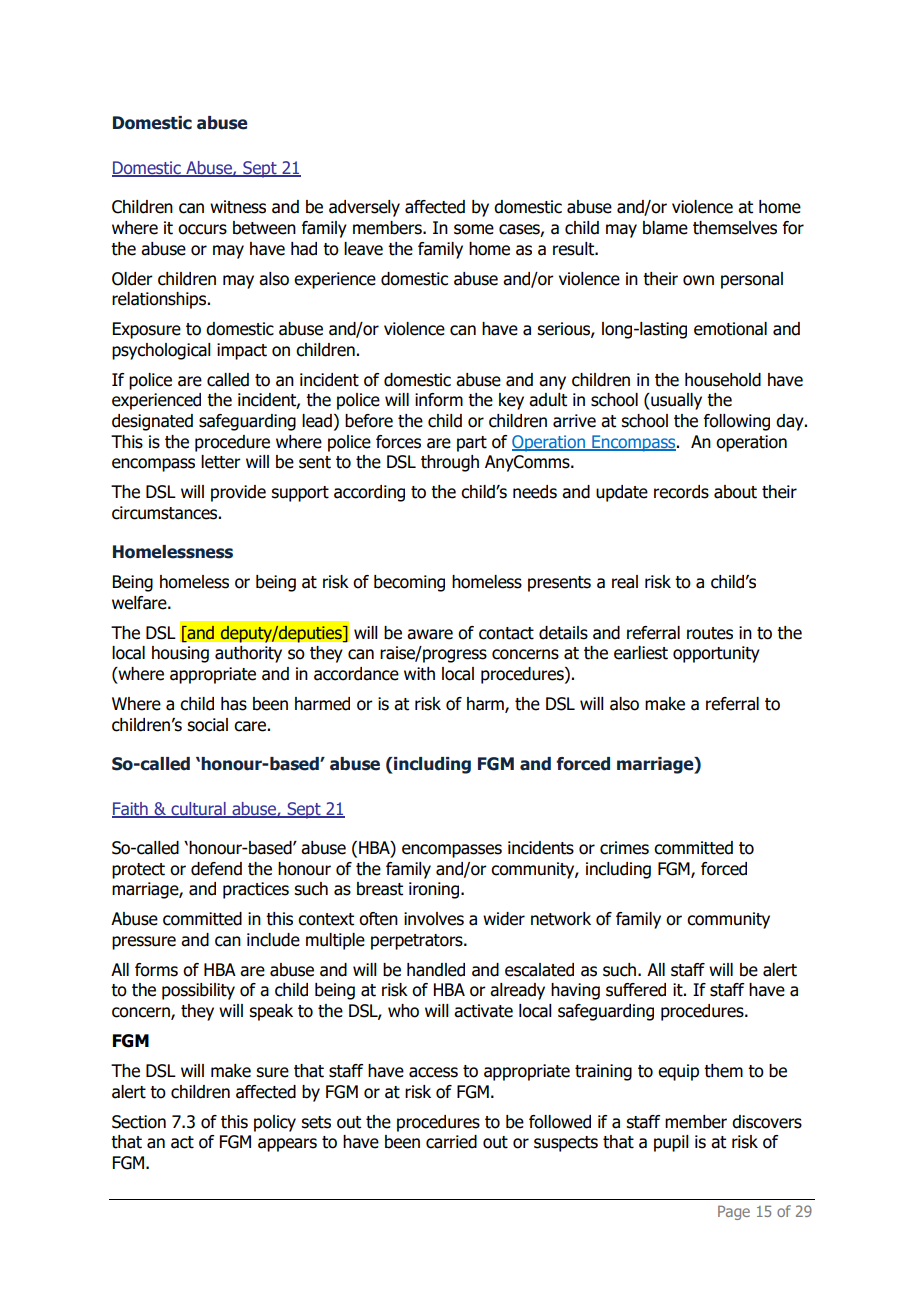  Describe the element at coordinates (474, 229) in the page. I see `some` at that location.
